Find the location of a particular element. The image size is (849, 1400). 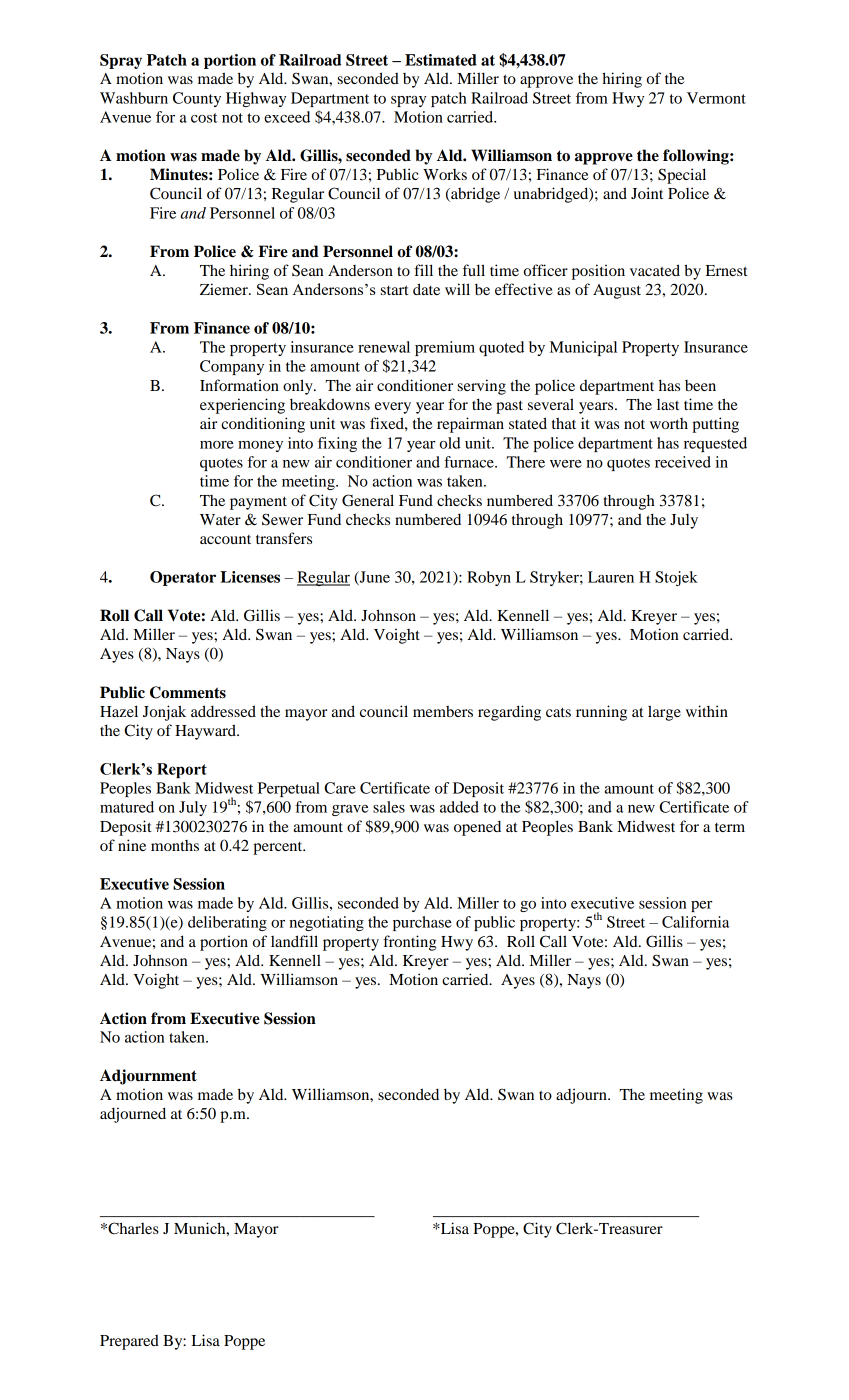

Vermont is located at coordinates (716, 98).
